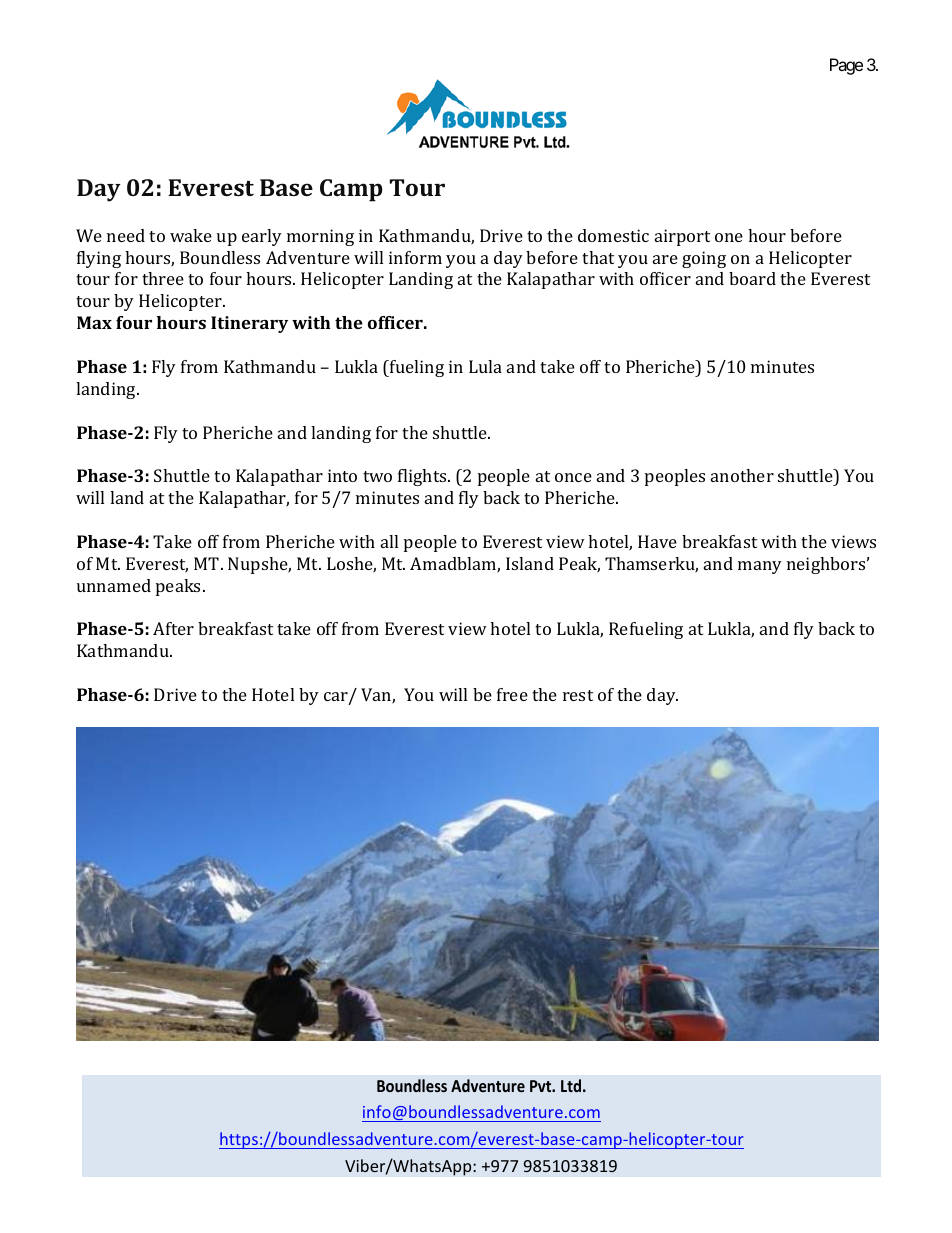 The height and width of the screenshot is (1233, 952). What do you see at coordinates (729, 237) in the screenshot?
I see `one` at bounding box center [729, 237].
